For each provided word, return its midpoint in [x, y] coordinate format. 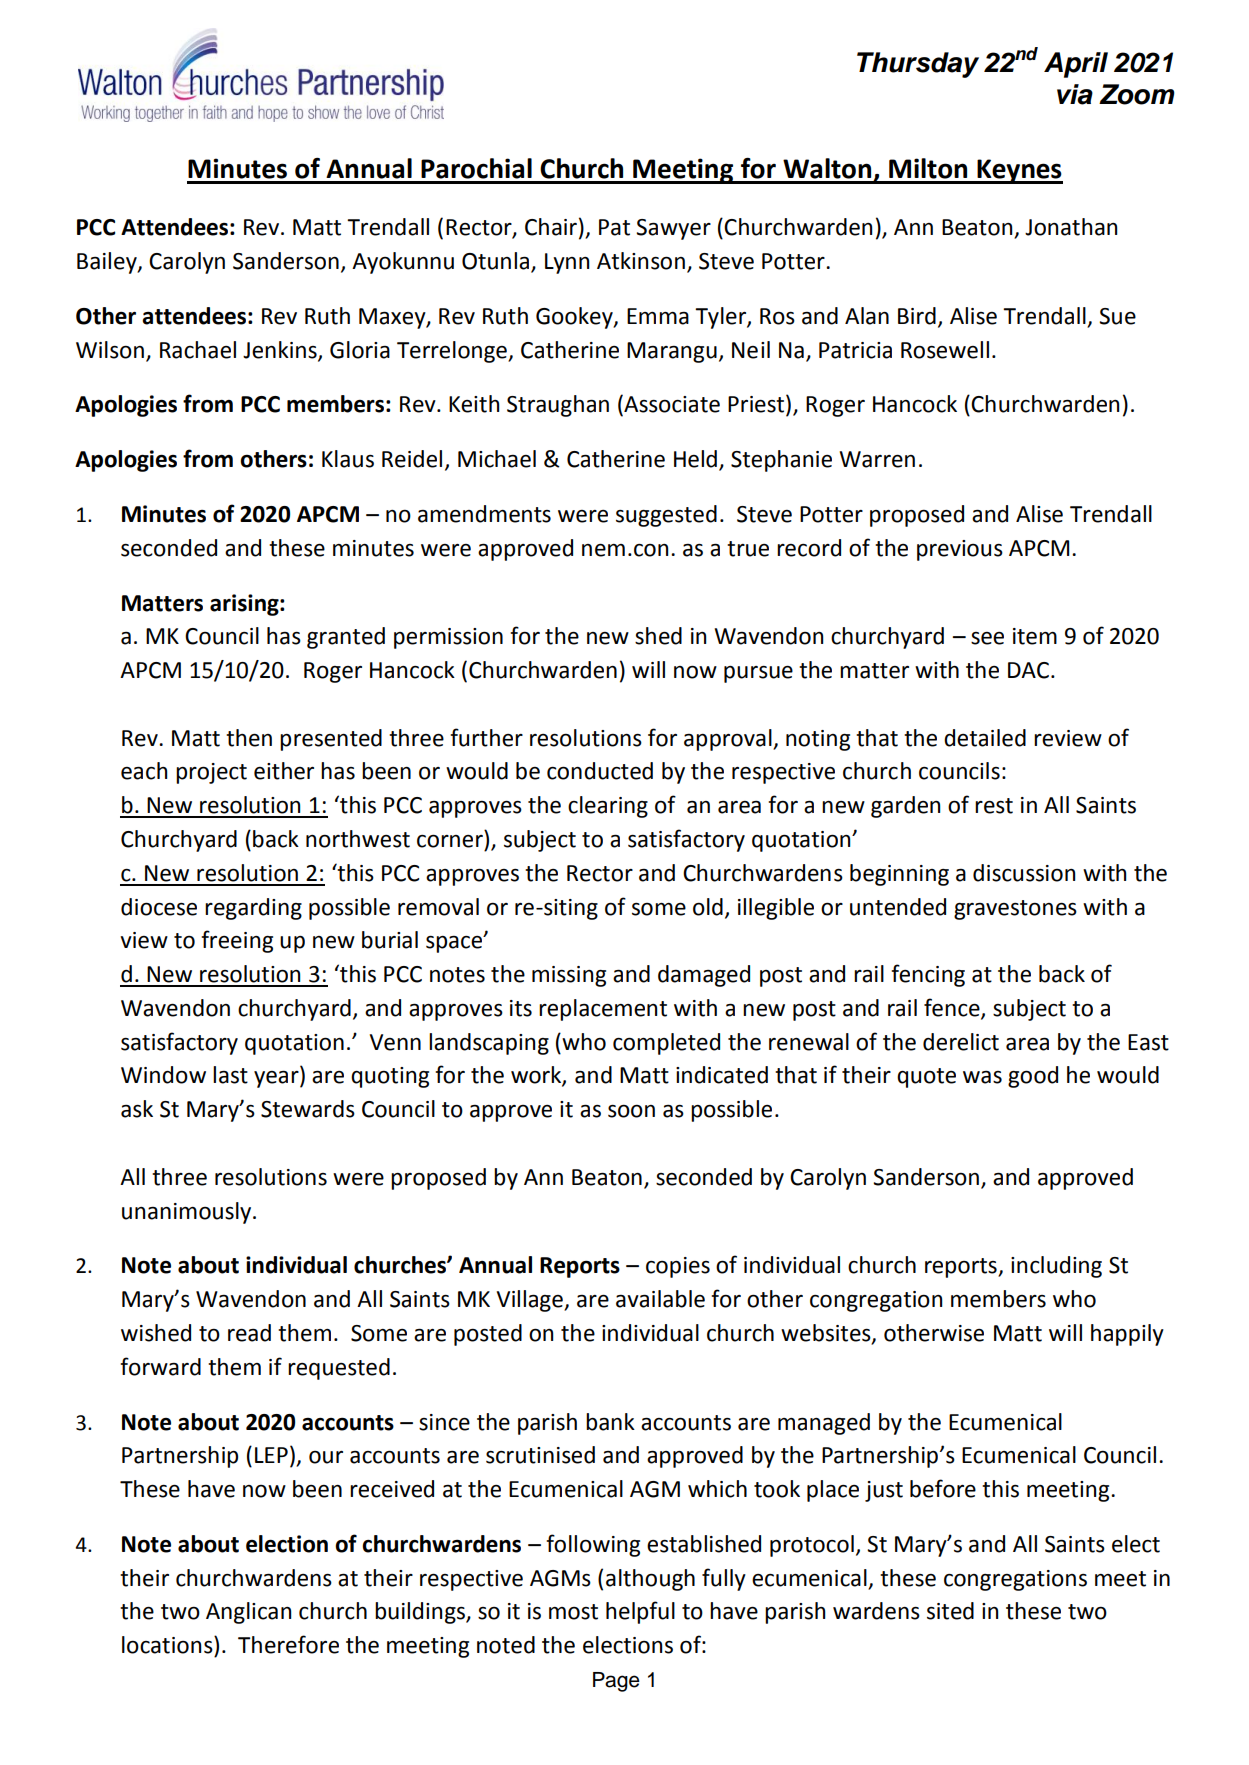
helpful [640, 1612]
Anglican [248, 1613]
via [1075, 94]
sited [950, 1611]
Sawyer [673, 229]
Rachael [198, 350]
